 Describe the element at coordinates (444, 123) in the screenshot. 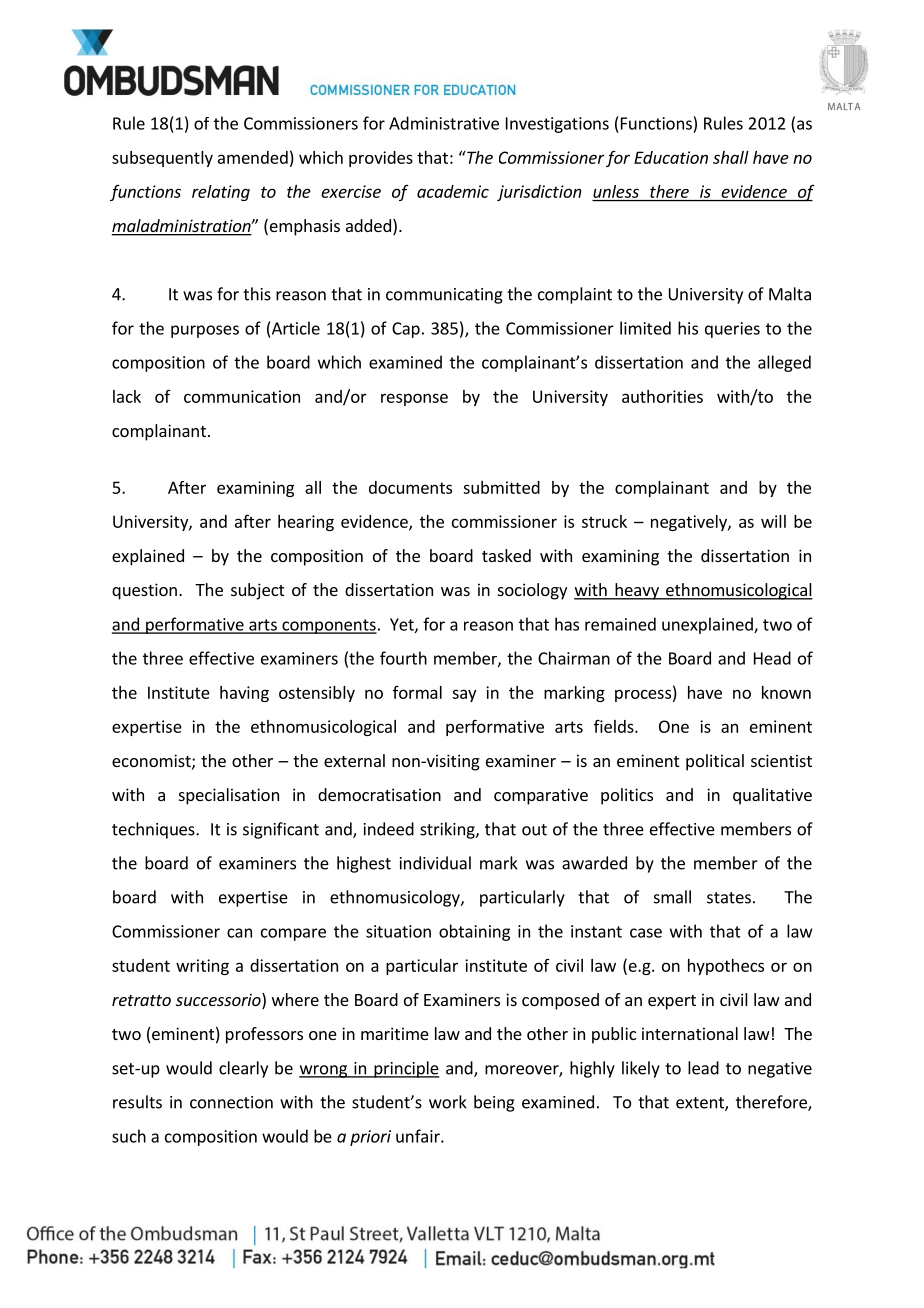

I see `Administrative` at that location.
